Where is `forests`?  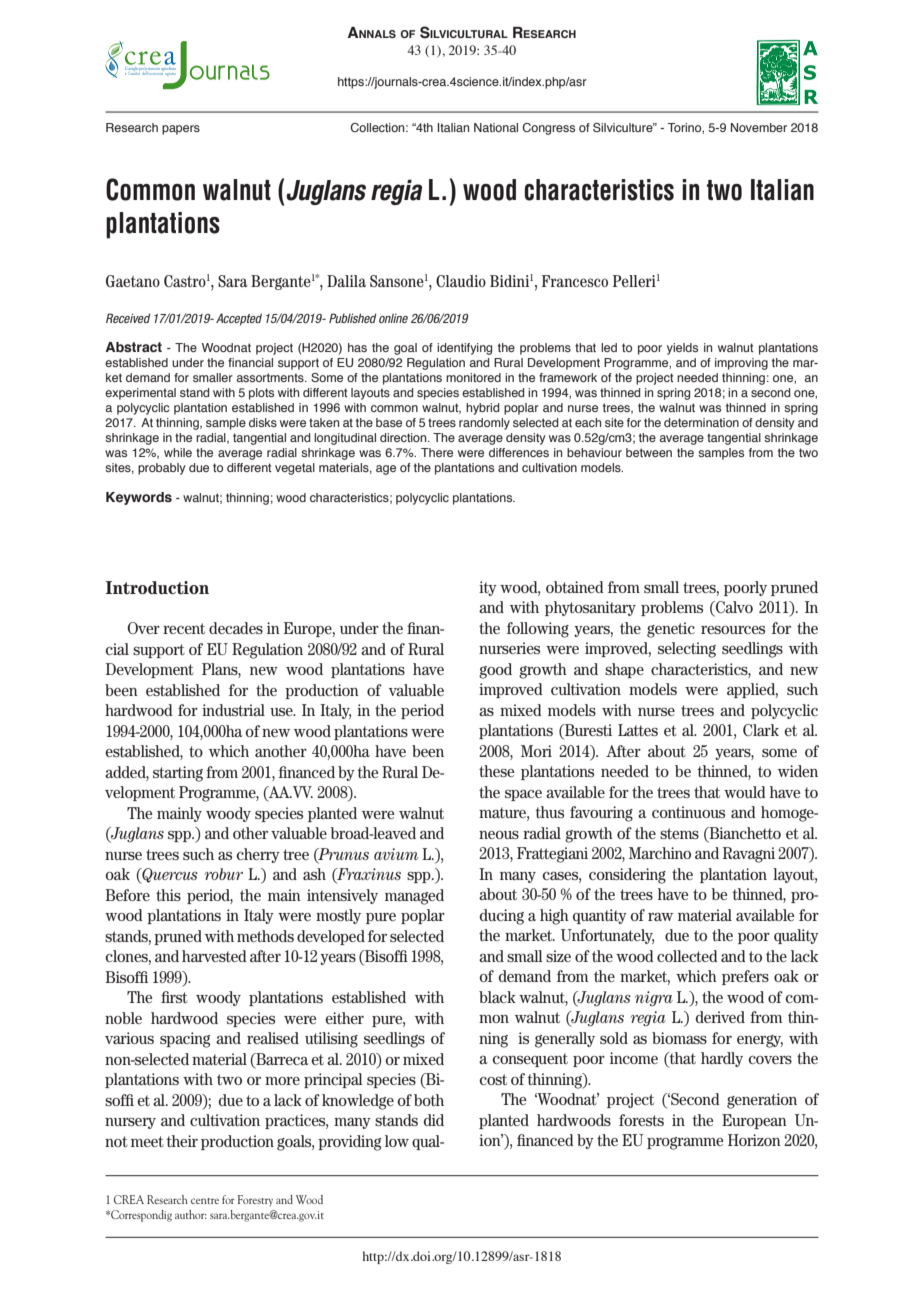 forests is located at coordinates (641, 1120).
